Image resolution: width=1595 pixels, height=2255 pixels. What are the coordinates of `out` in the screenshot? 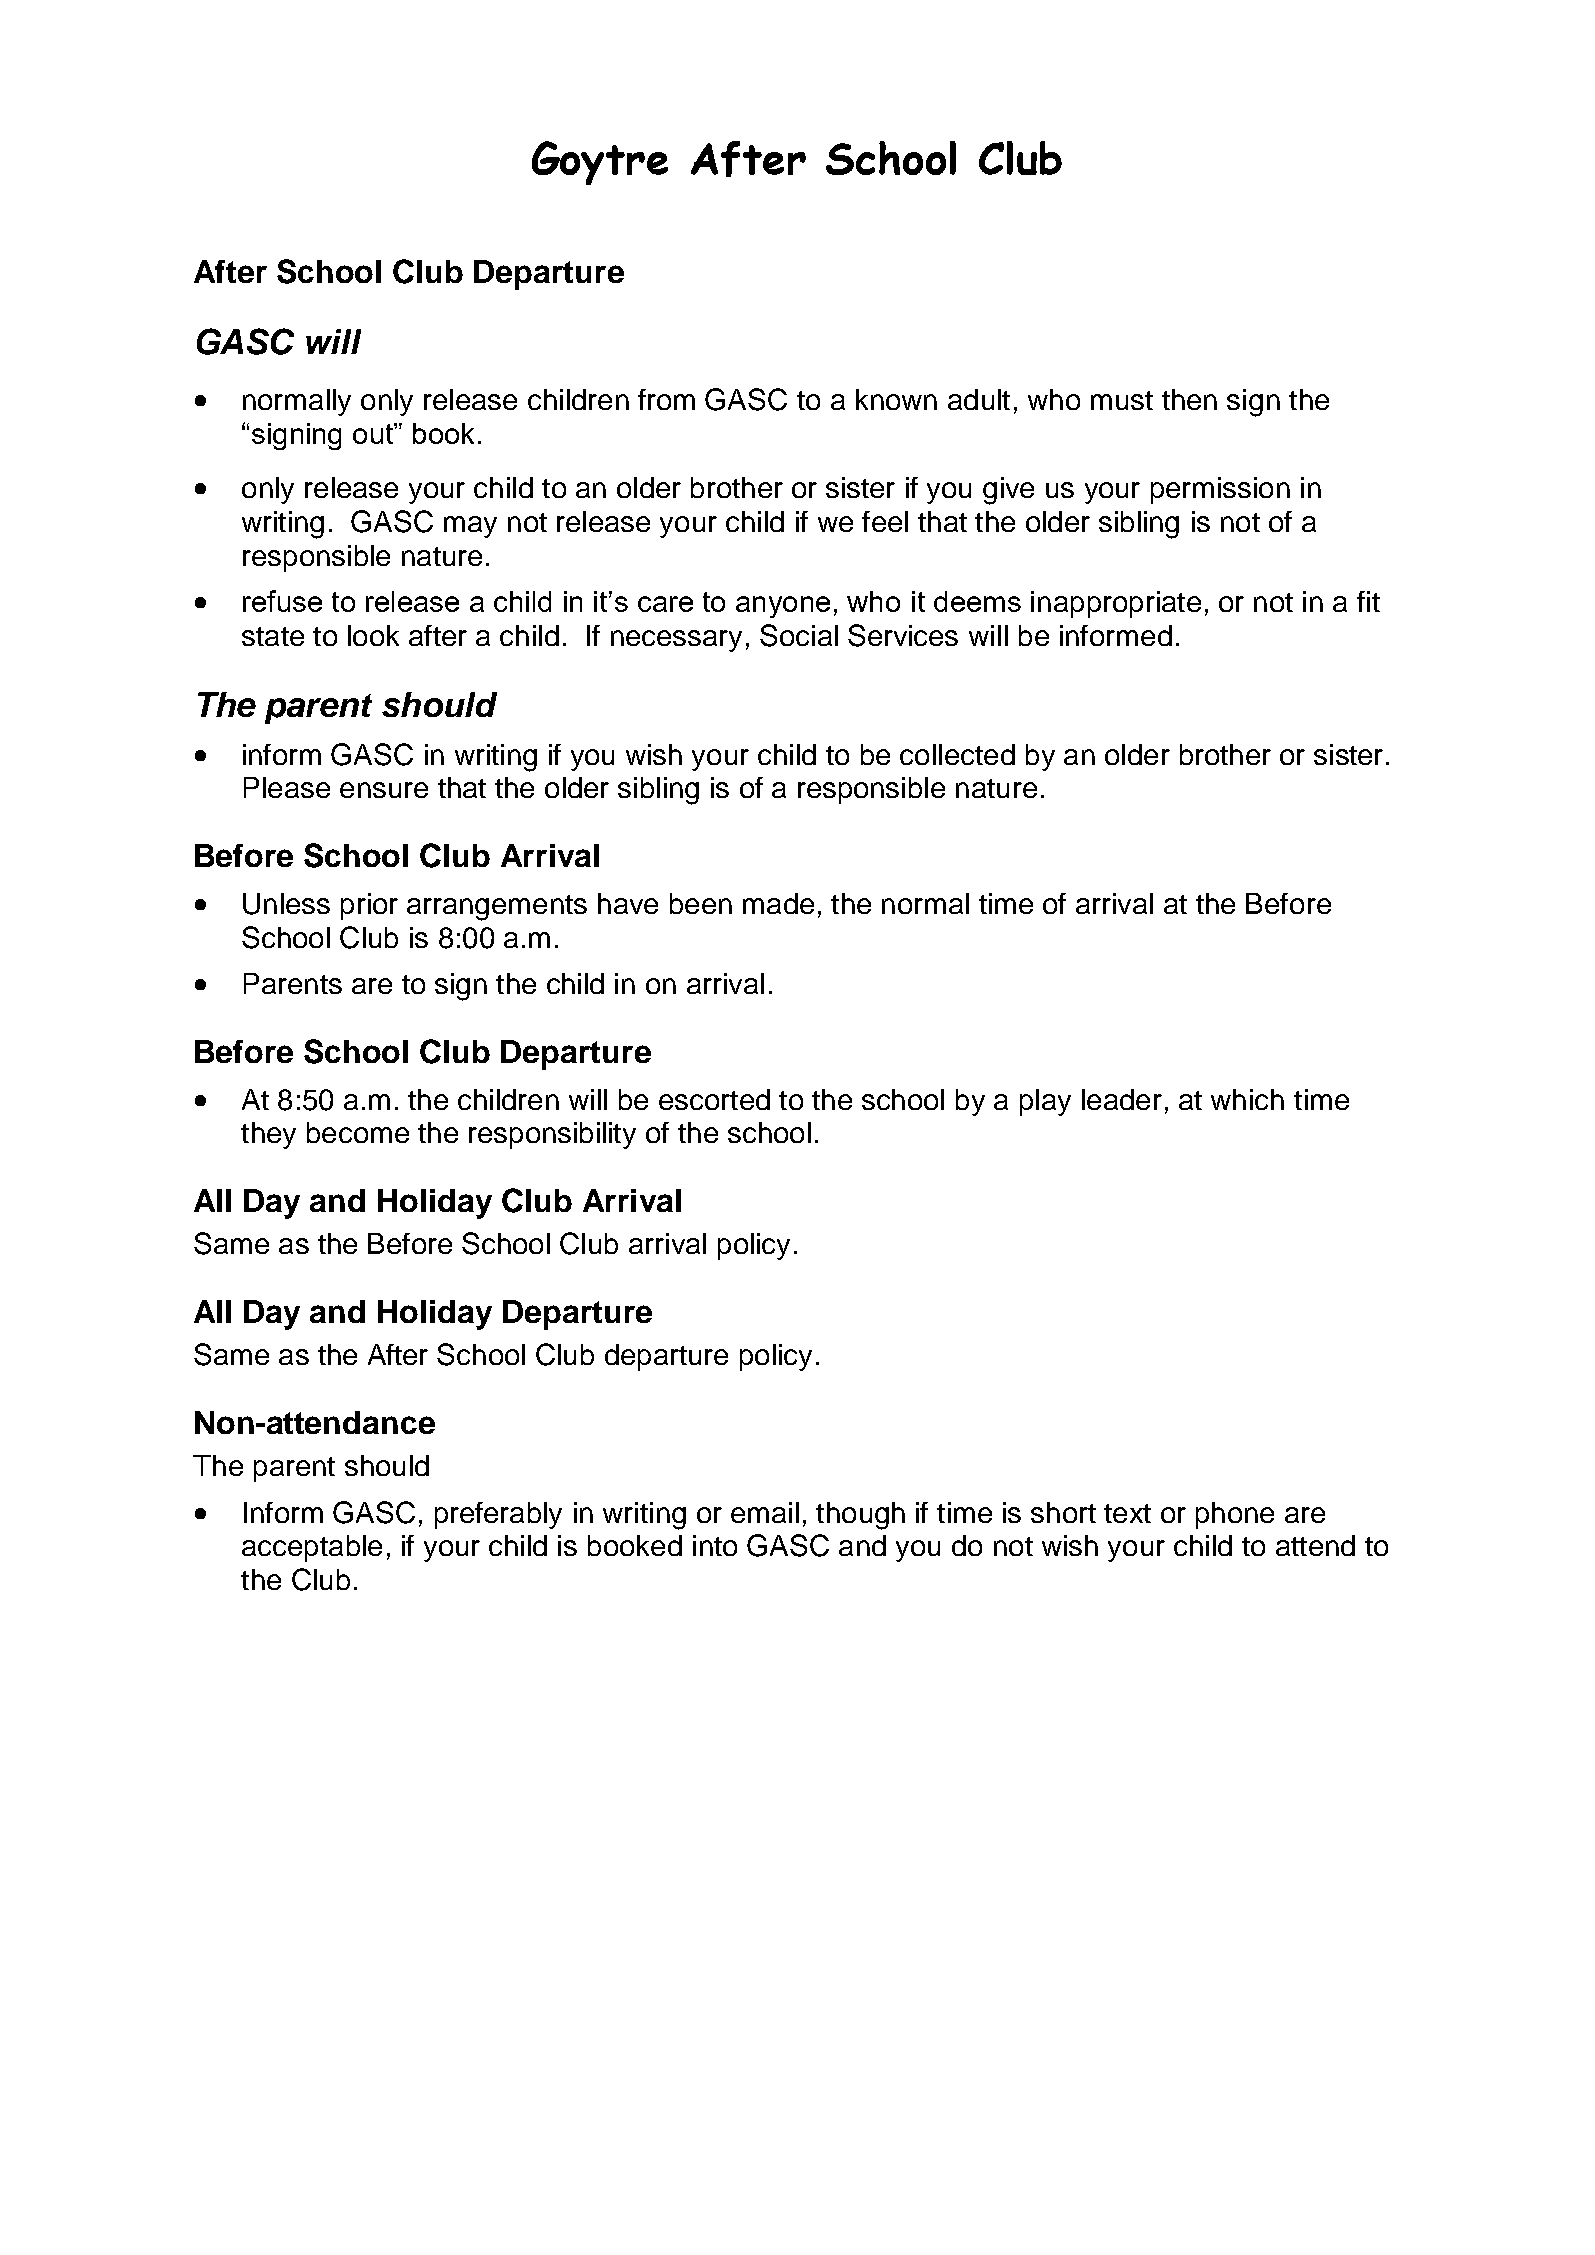 It's located at (374, 433).
